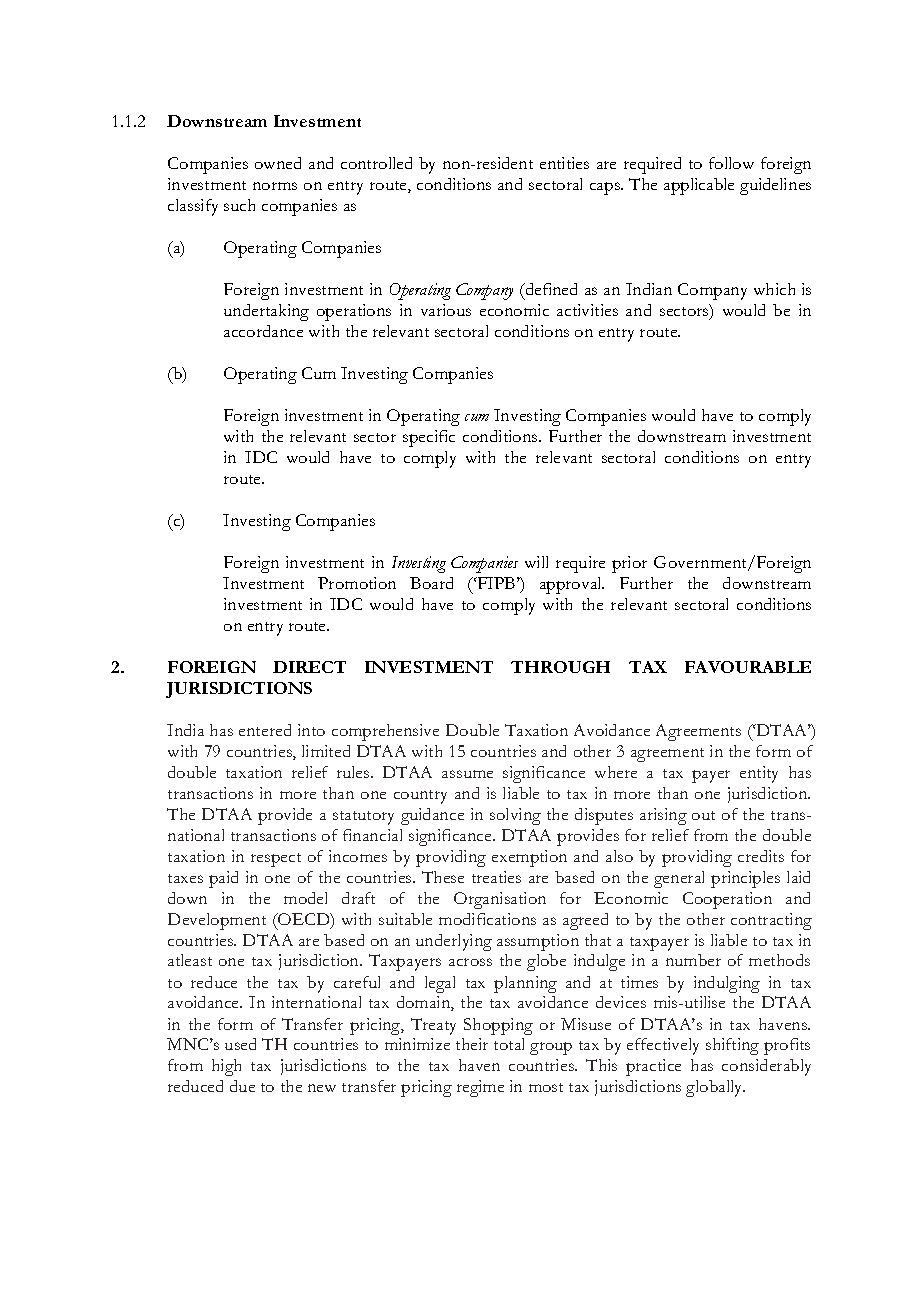 This document has height=1308, width=924. Describe the element at coordinates (357, 583) in the document. I see `Promotion` at that location.
